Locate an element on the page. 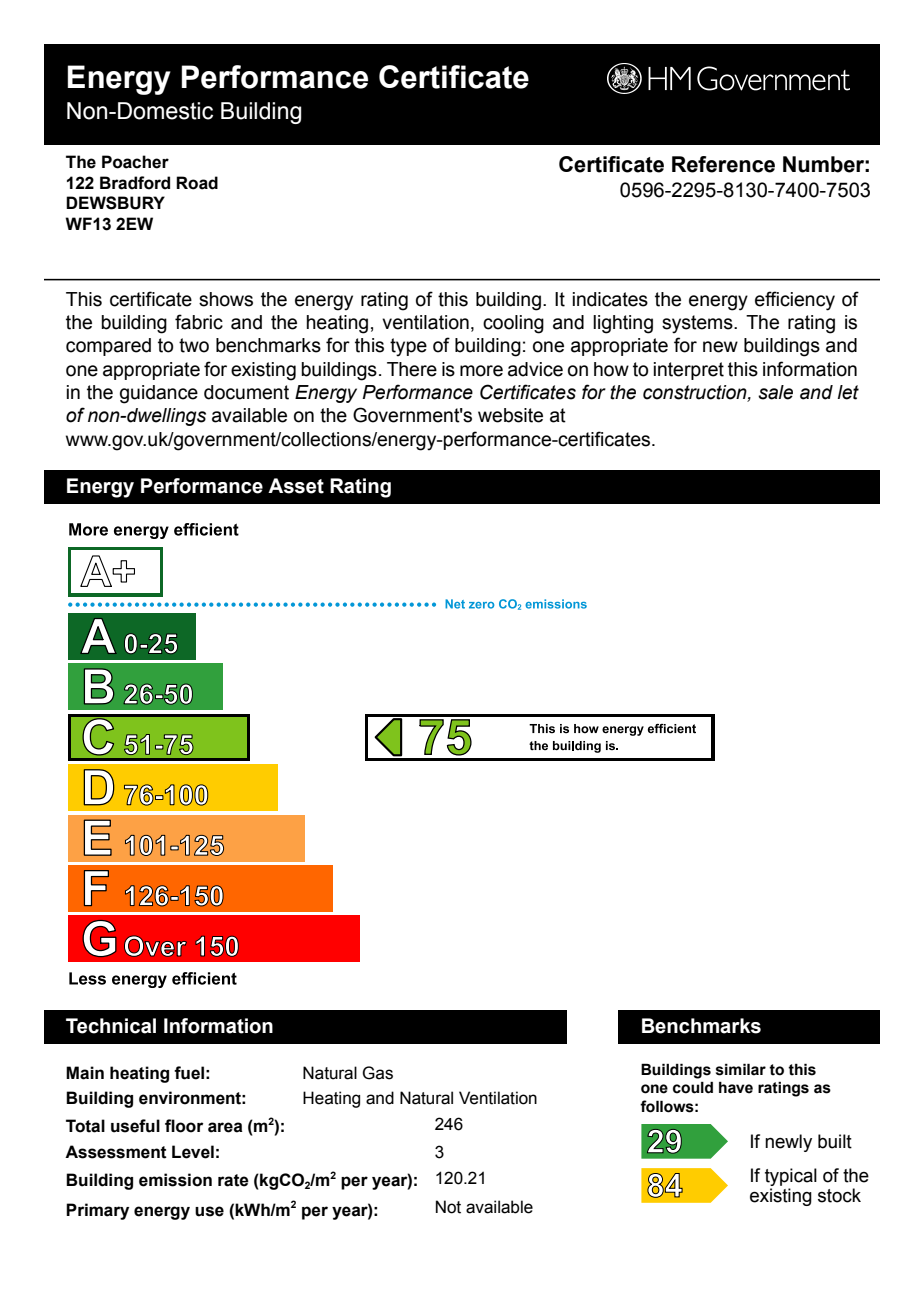 This document has height=1308, width=924. Asset is located at coordinates (296, 486).
